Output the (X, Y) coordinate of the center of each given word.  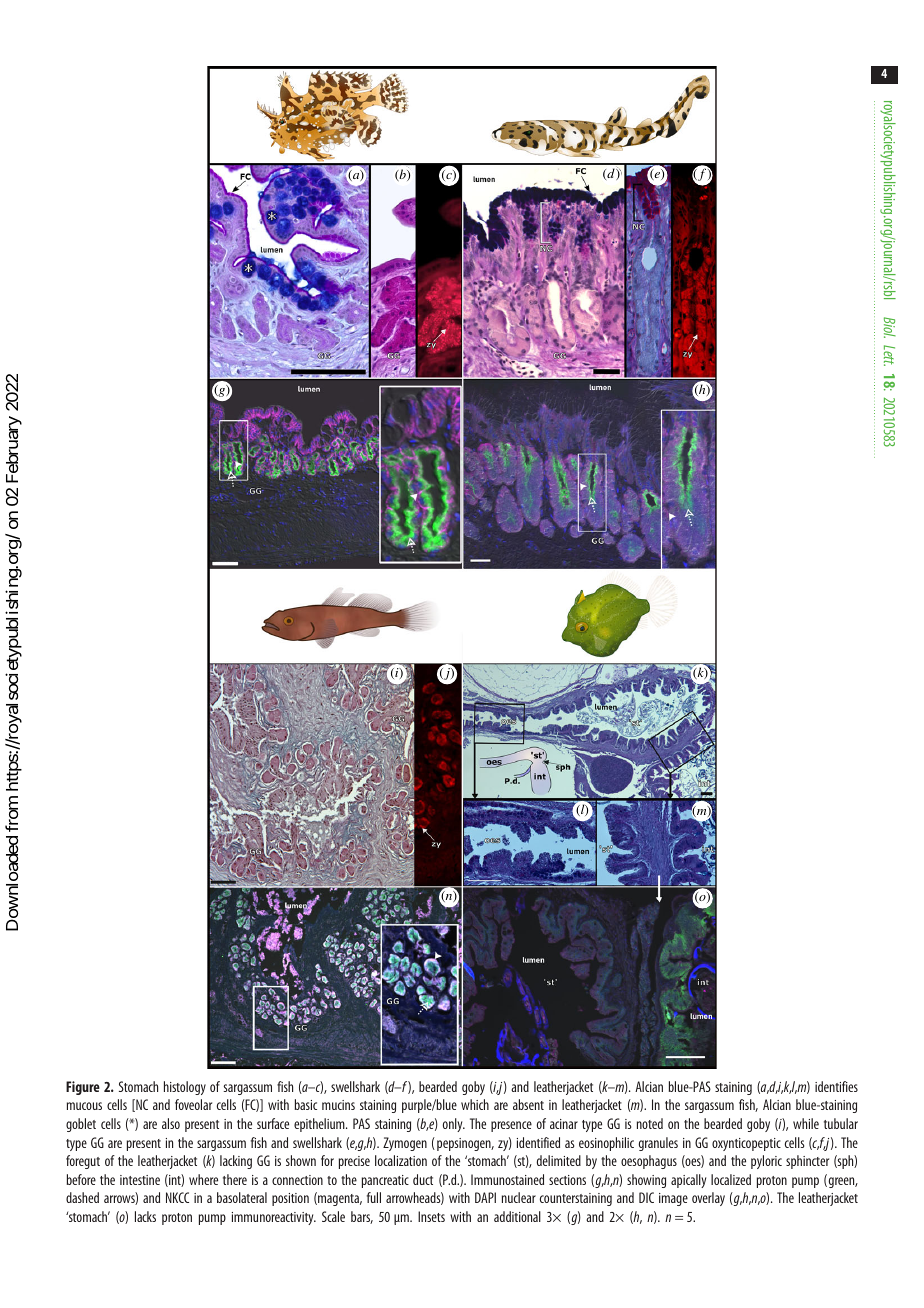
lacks (145, 1216)
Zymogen (405, 1144)
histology (185, 1088)
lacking (236, 1162)
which (475, 1104)
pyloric (766, 1162)
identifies (836, 1086)
